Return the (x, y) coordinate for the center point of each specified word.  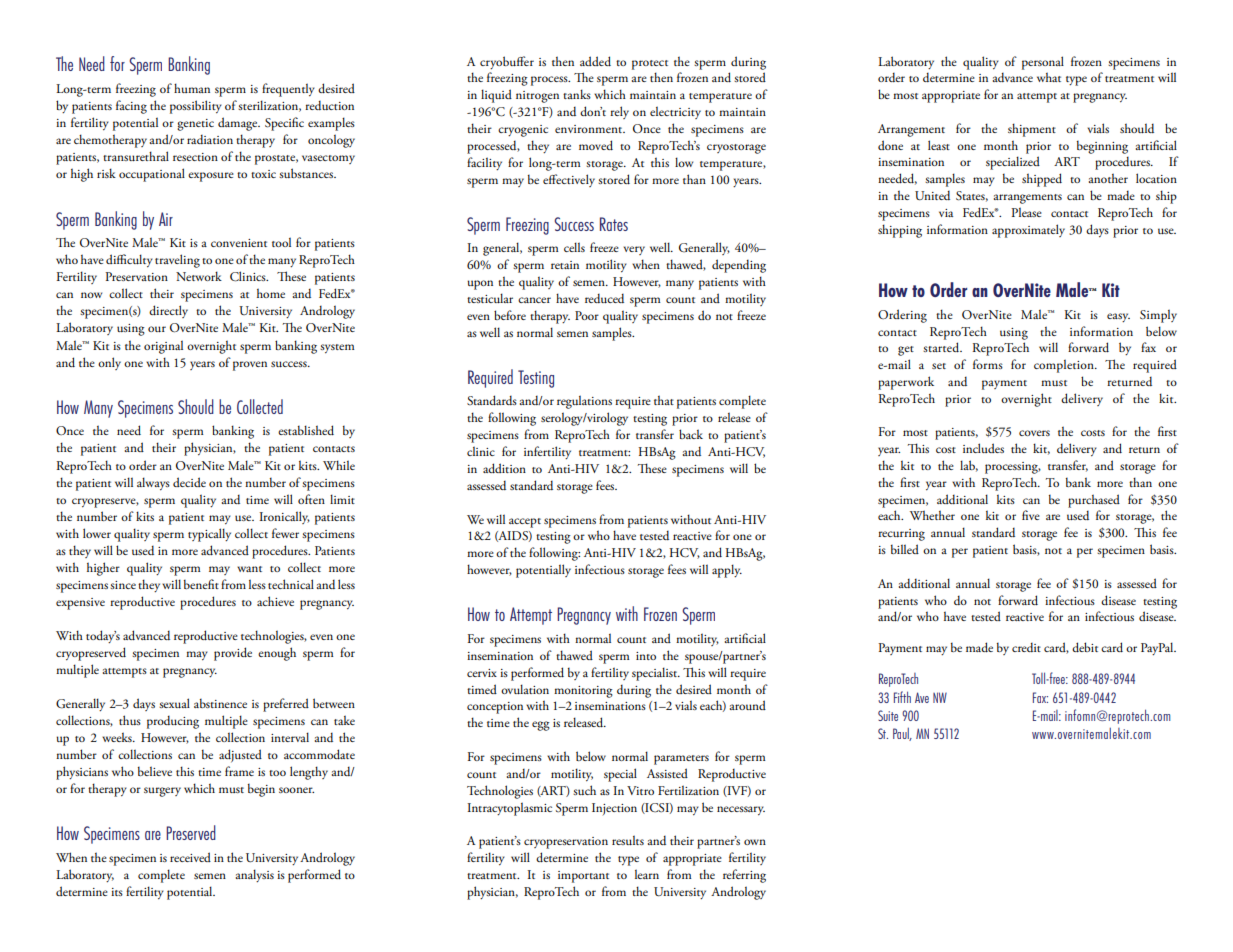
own (755, 842)
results (628, 840)
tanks (577, 94)
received (190, 857)
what (1049, 77)
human (192, 88)
